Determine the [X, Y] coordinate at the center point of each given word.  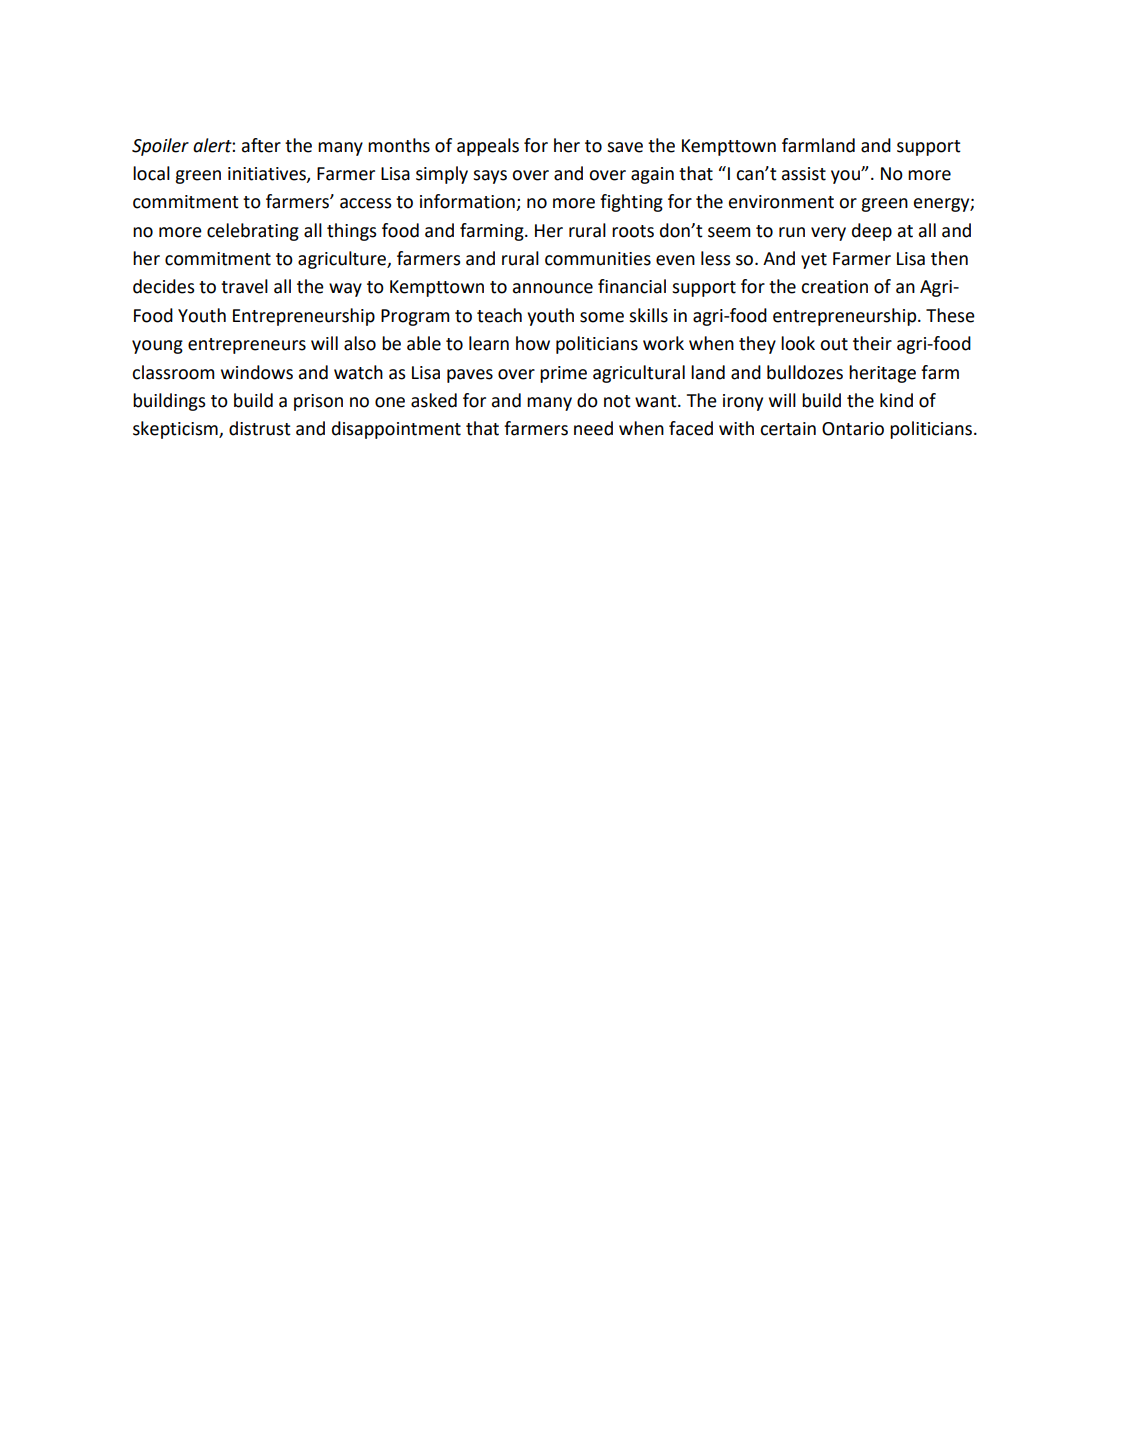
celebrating [253, 232]
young [157, 347]
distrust [260, 428]
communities [598, 259]
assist [804, 174]
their [872, 343]
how [533, 343]
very [828, 234]
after [261, 145]
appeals [488, 147]
